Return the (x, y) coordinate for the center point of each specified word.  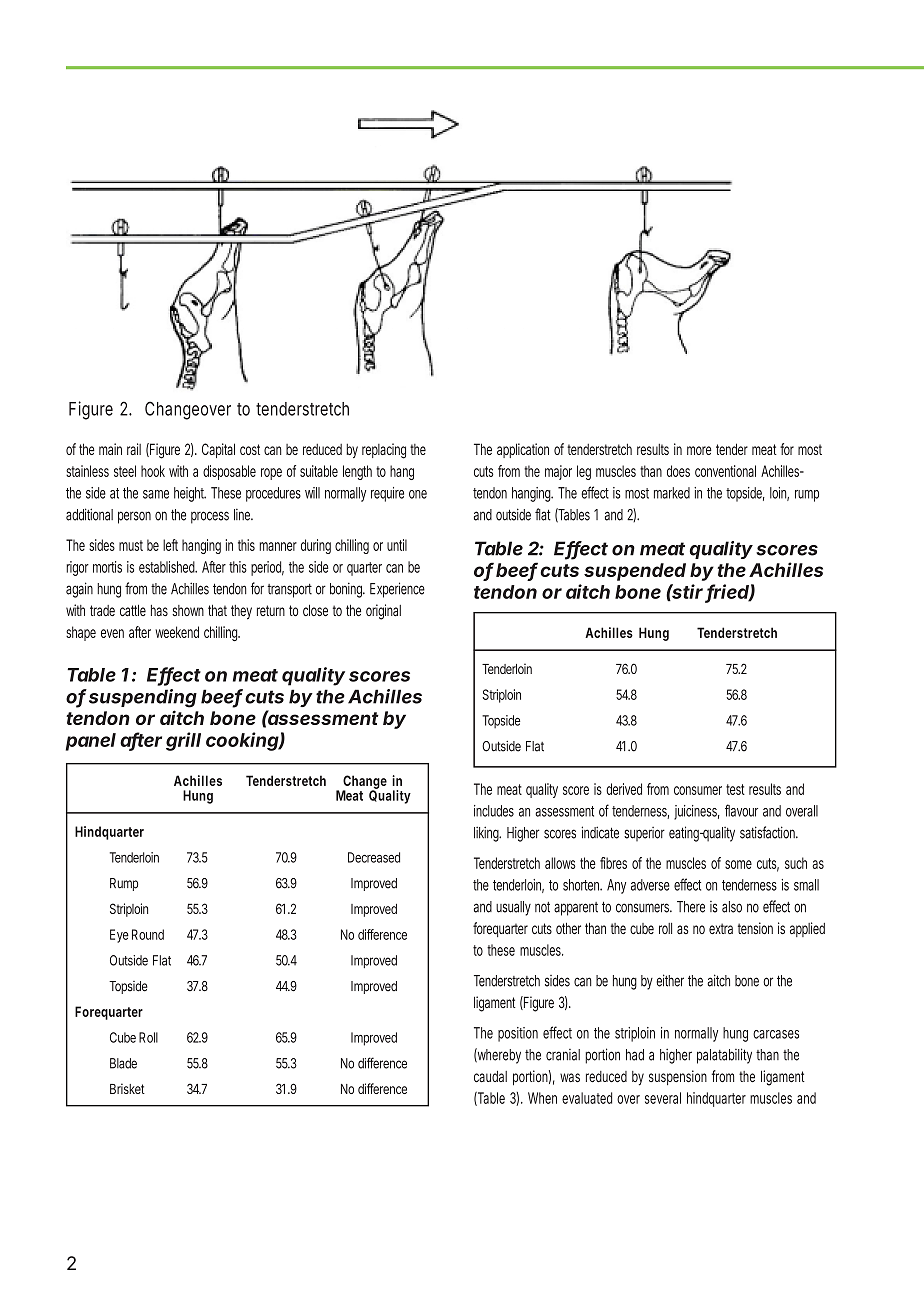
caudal (490, 1077)
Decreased (374, 857)
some (738, 864)
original (383, 612)
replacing (384, 451)
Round (148, 934)
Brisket (127, 1088)
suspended (635, 572)
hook (153, 471)
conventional (725, 471)
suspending (143, 698)
